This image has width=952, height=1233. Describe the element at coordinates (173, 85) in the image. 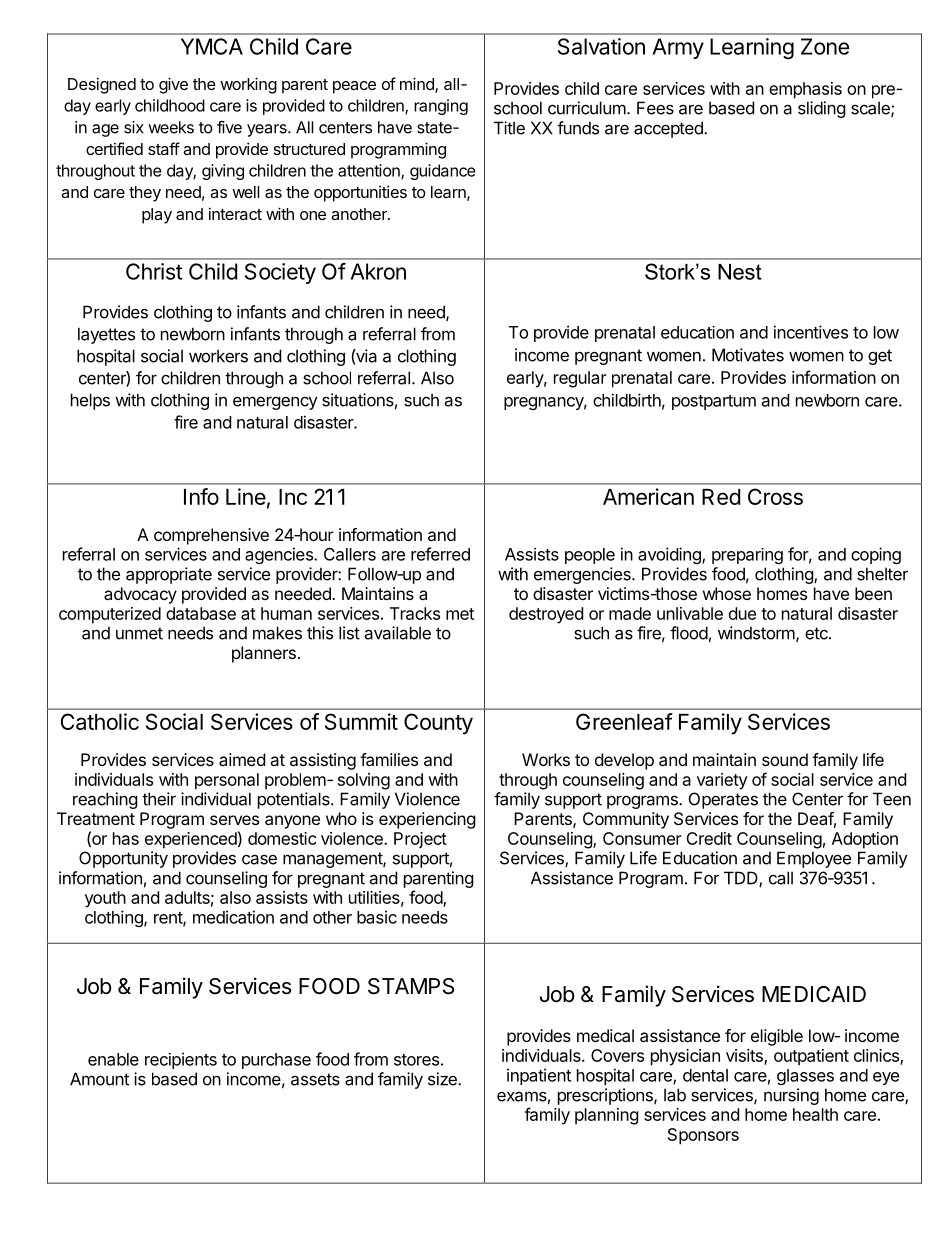

I see `give` at that location.
